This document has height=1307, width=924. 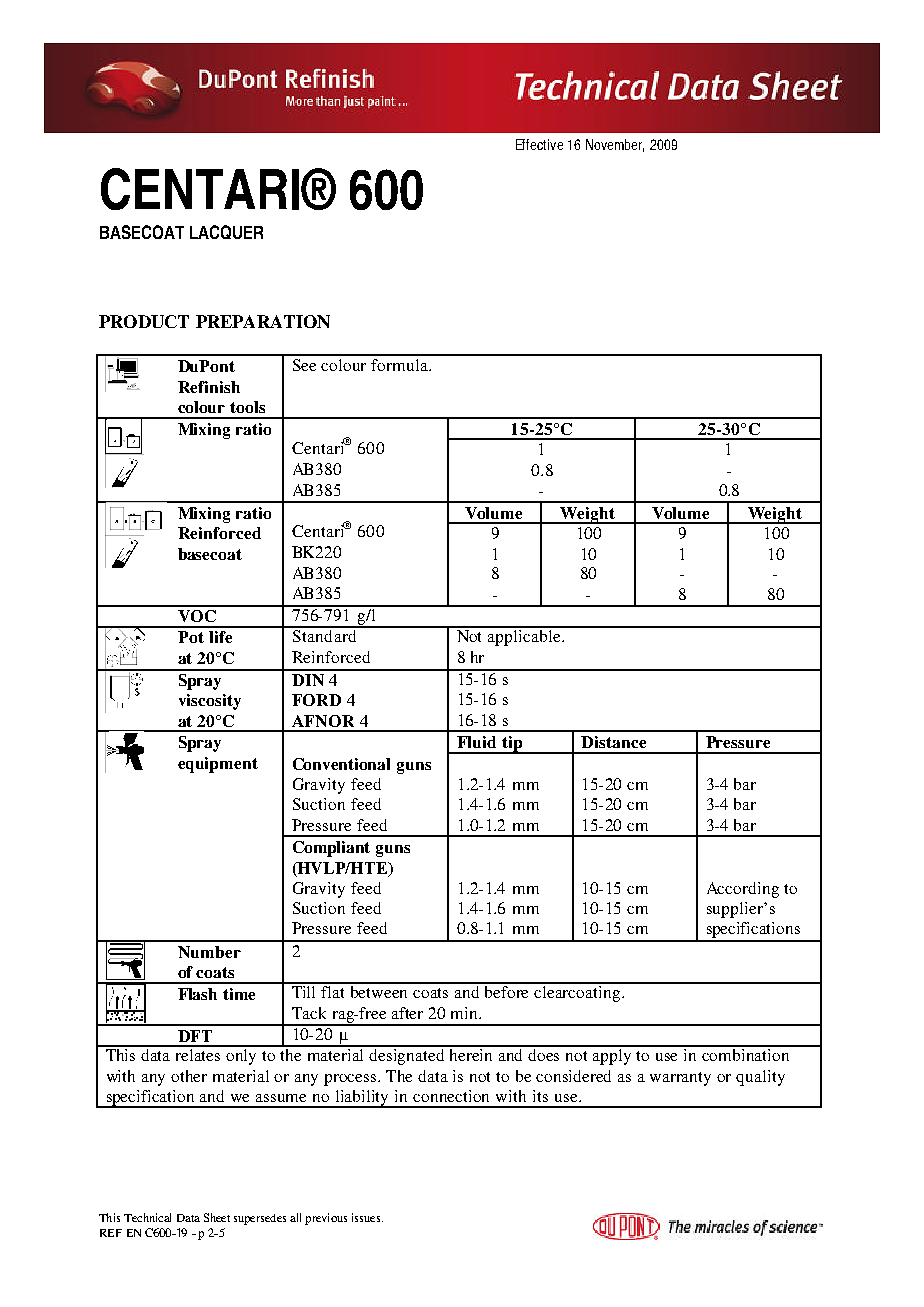 I want to click on According, so click(x=743, y=890).
